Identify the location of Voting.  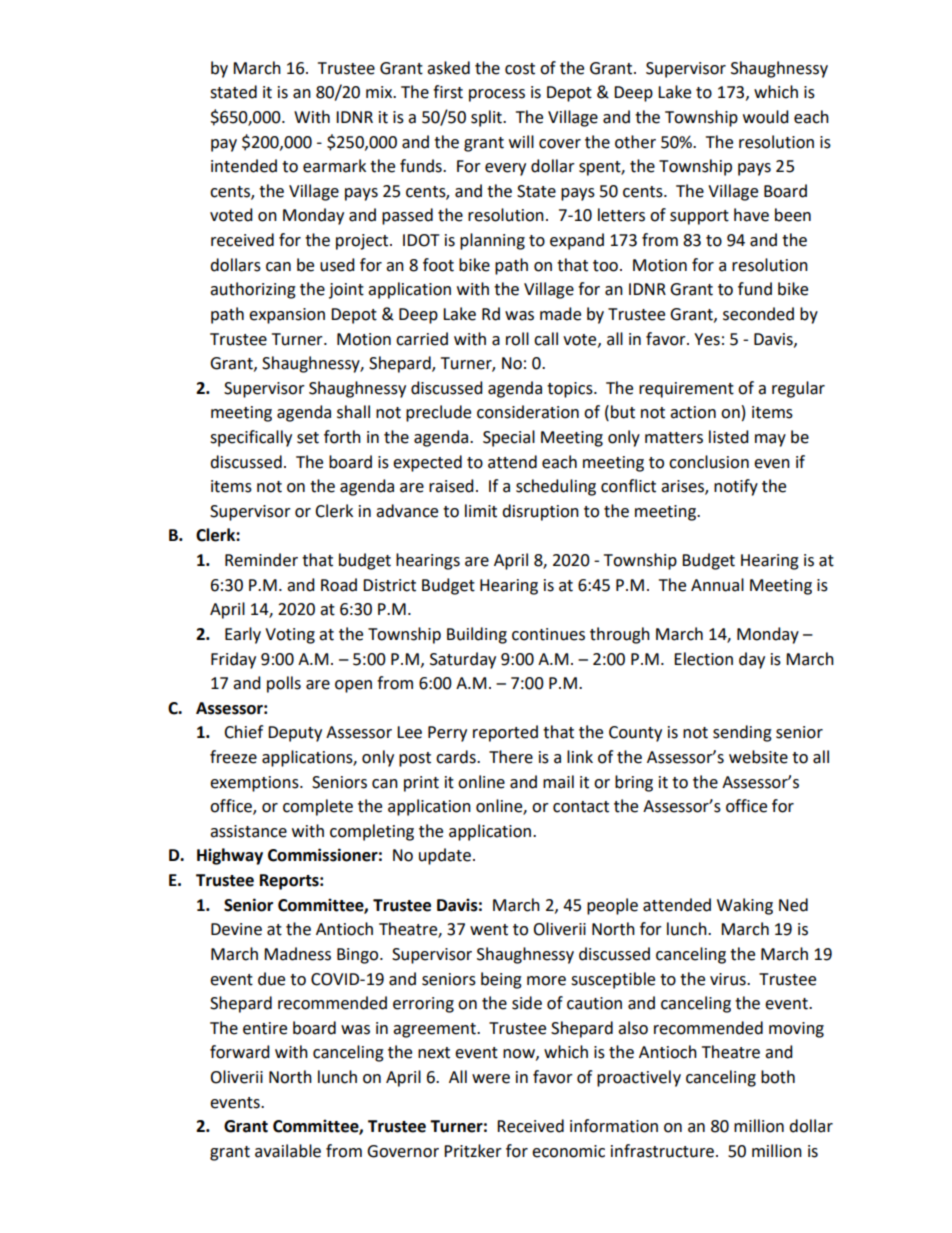
(290, 636).
